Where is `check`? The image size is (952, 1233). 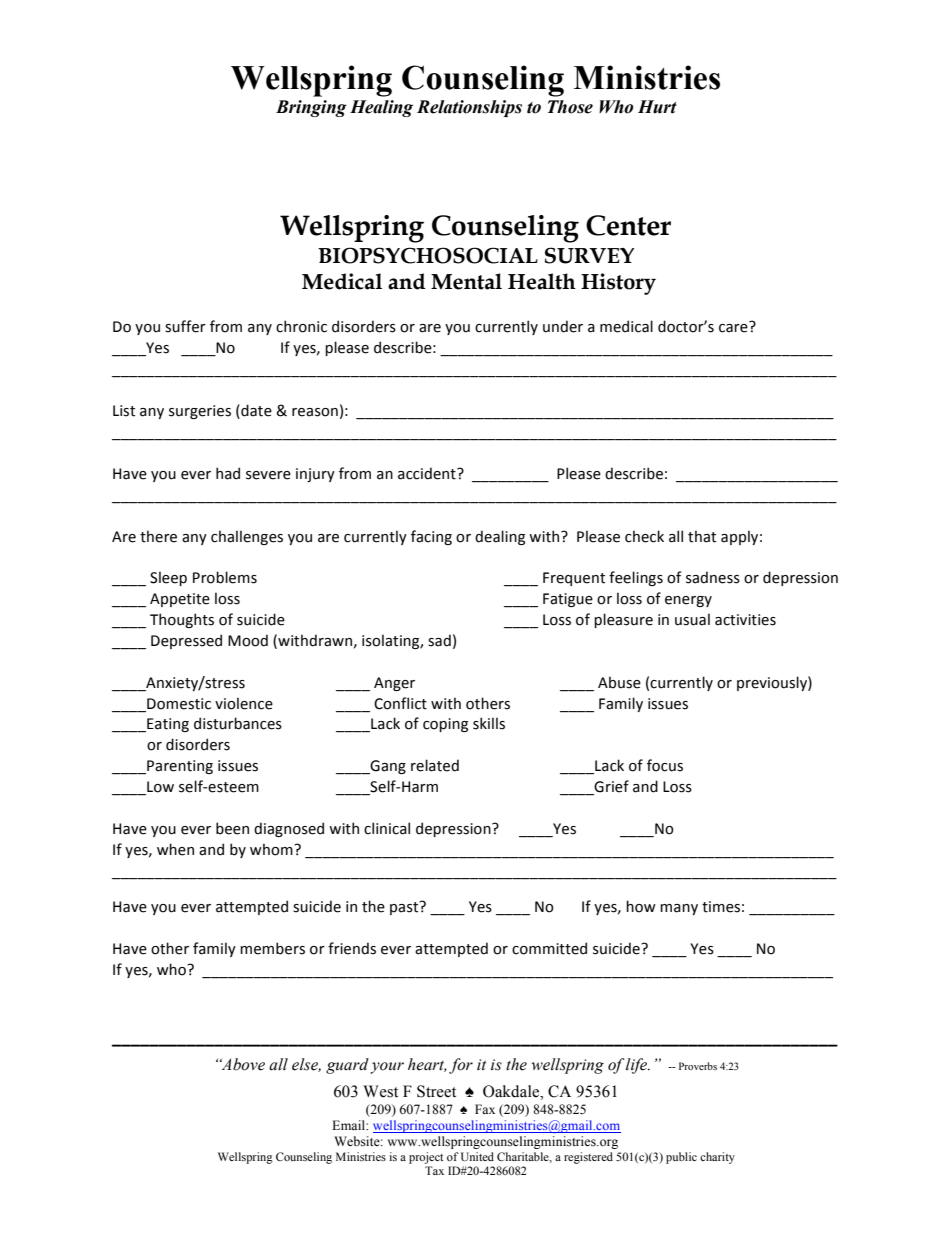
check is located at coordinates (644, 536).
